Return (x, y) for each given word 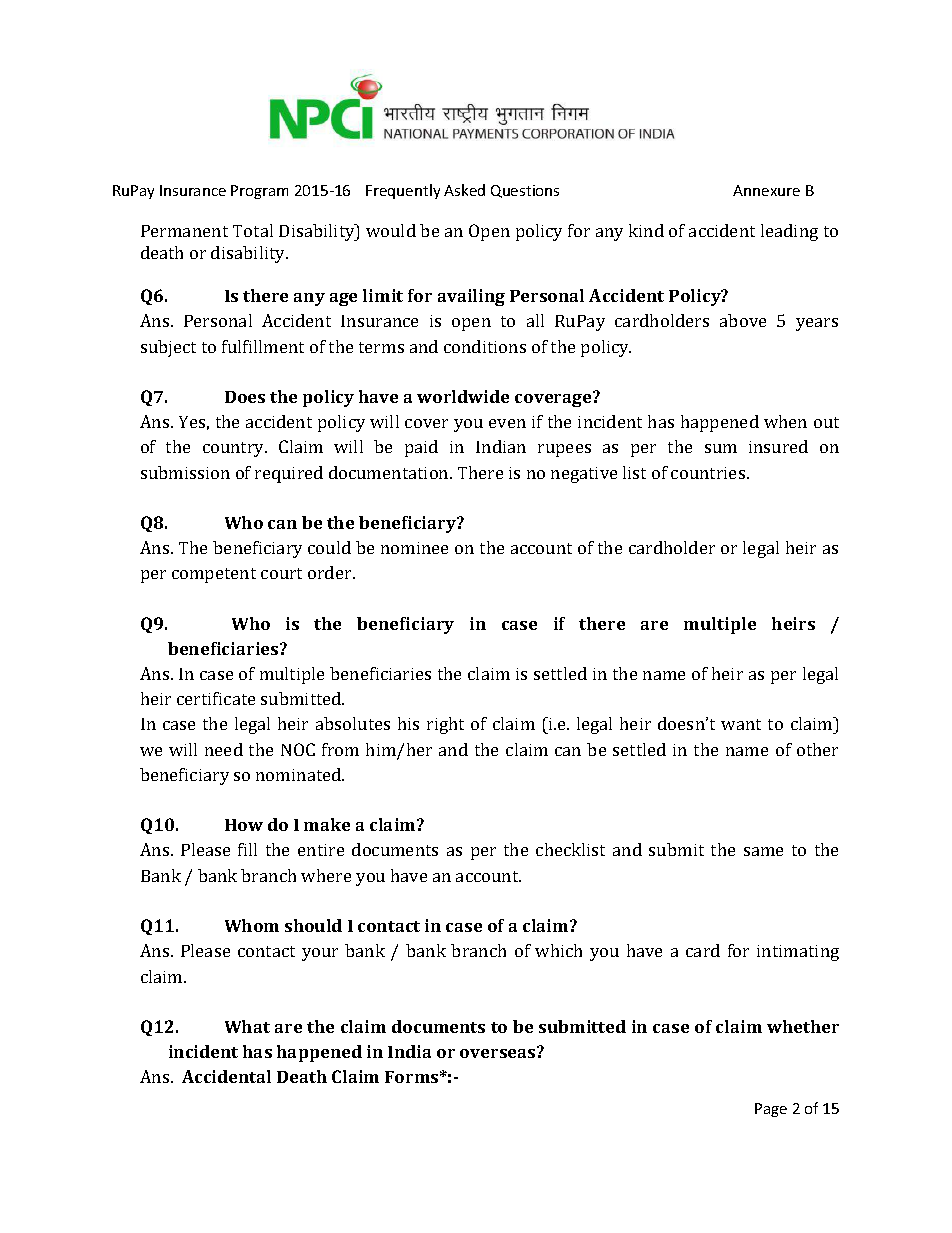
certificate (216, 698)
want (741, 724)
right (445, 725)
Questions (525, 191)
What (247, 1026)
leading (789, 232)
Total (253, 230)
